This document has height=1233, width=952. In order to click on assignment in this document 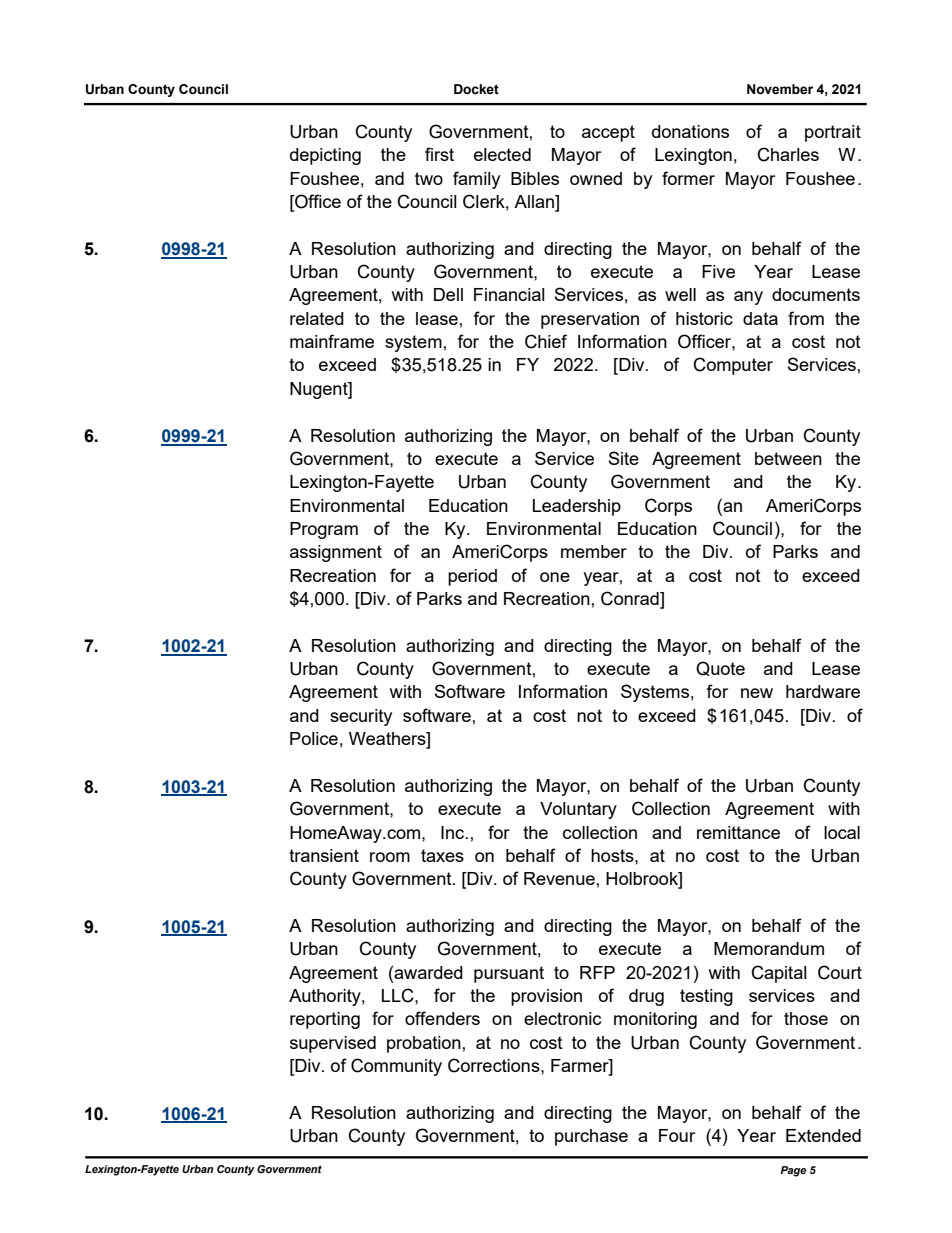, I will do `click(336, 553)`.
